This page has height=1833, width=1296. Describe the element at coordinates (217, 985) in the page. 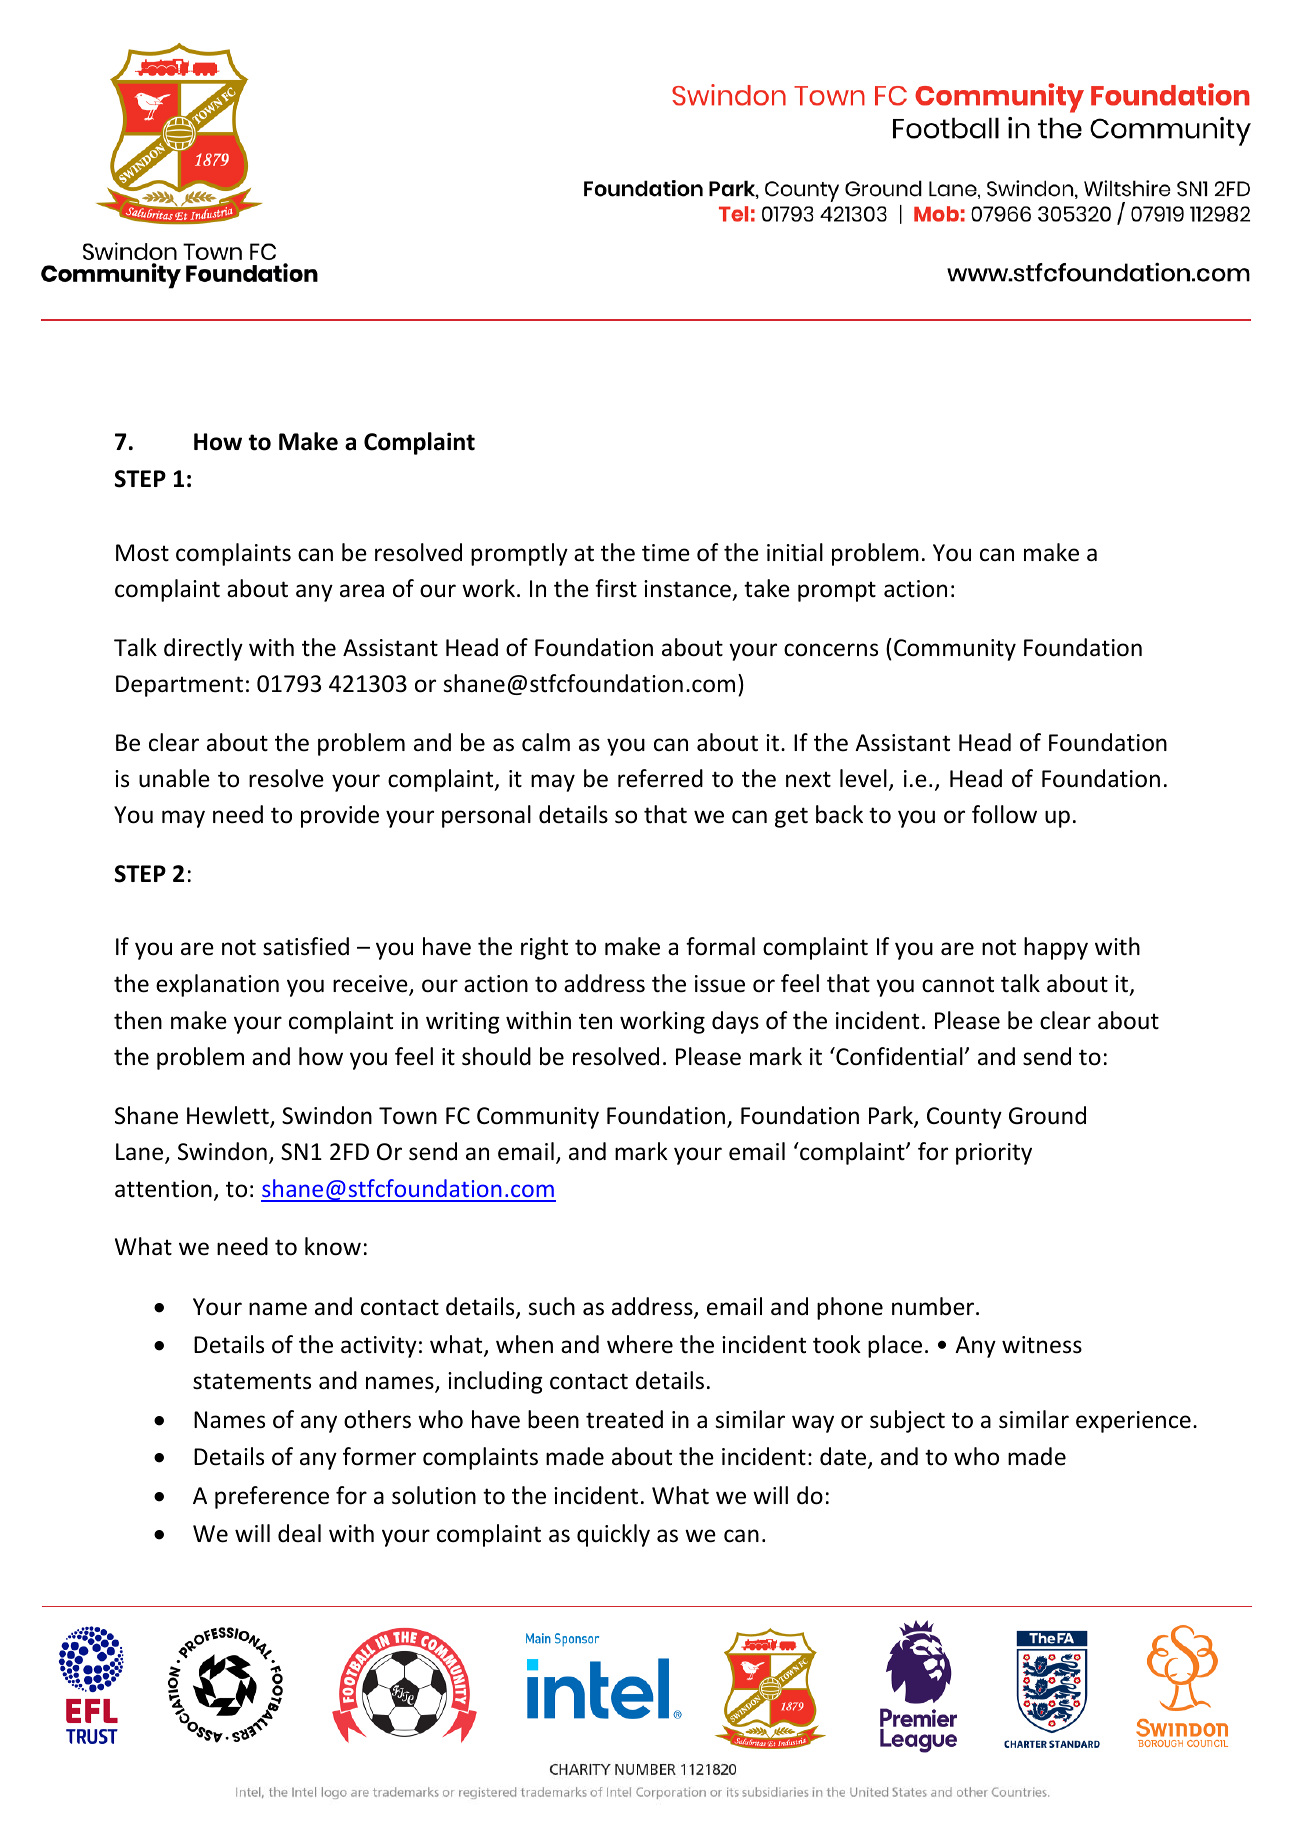

I see `explanation` at that location.
